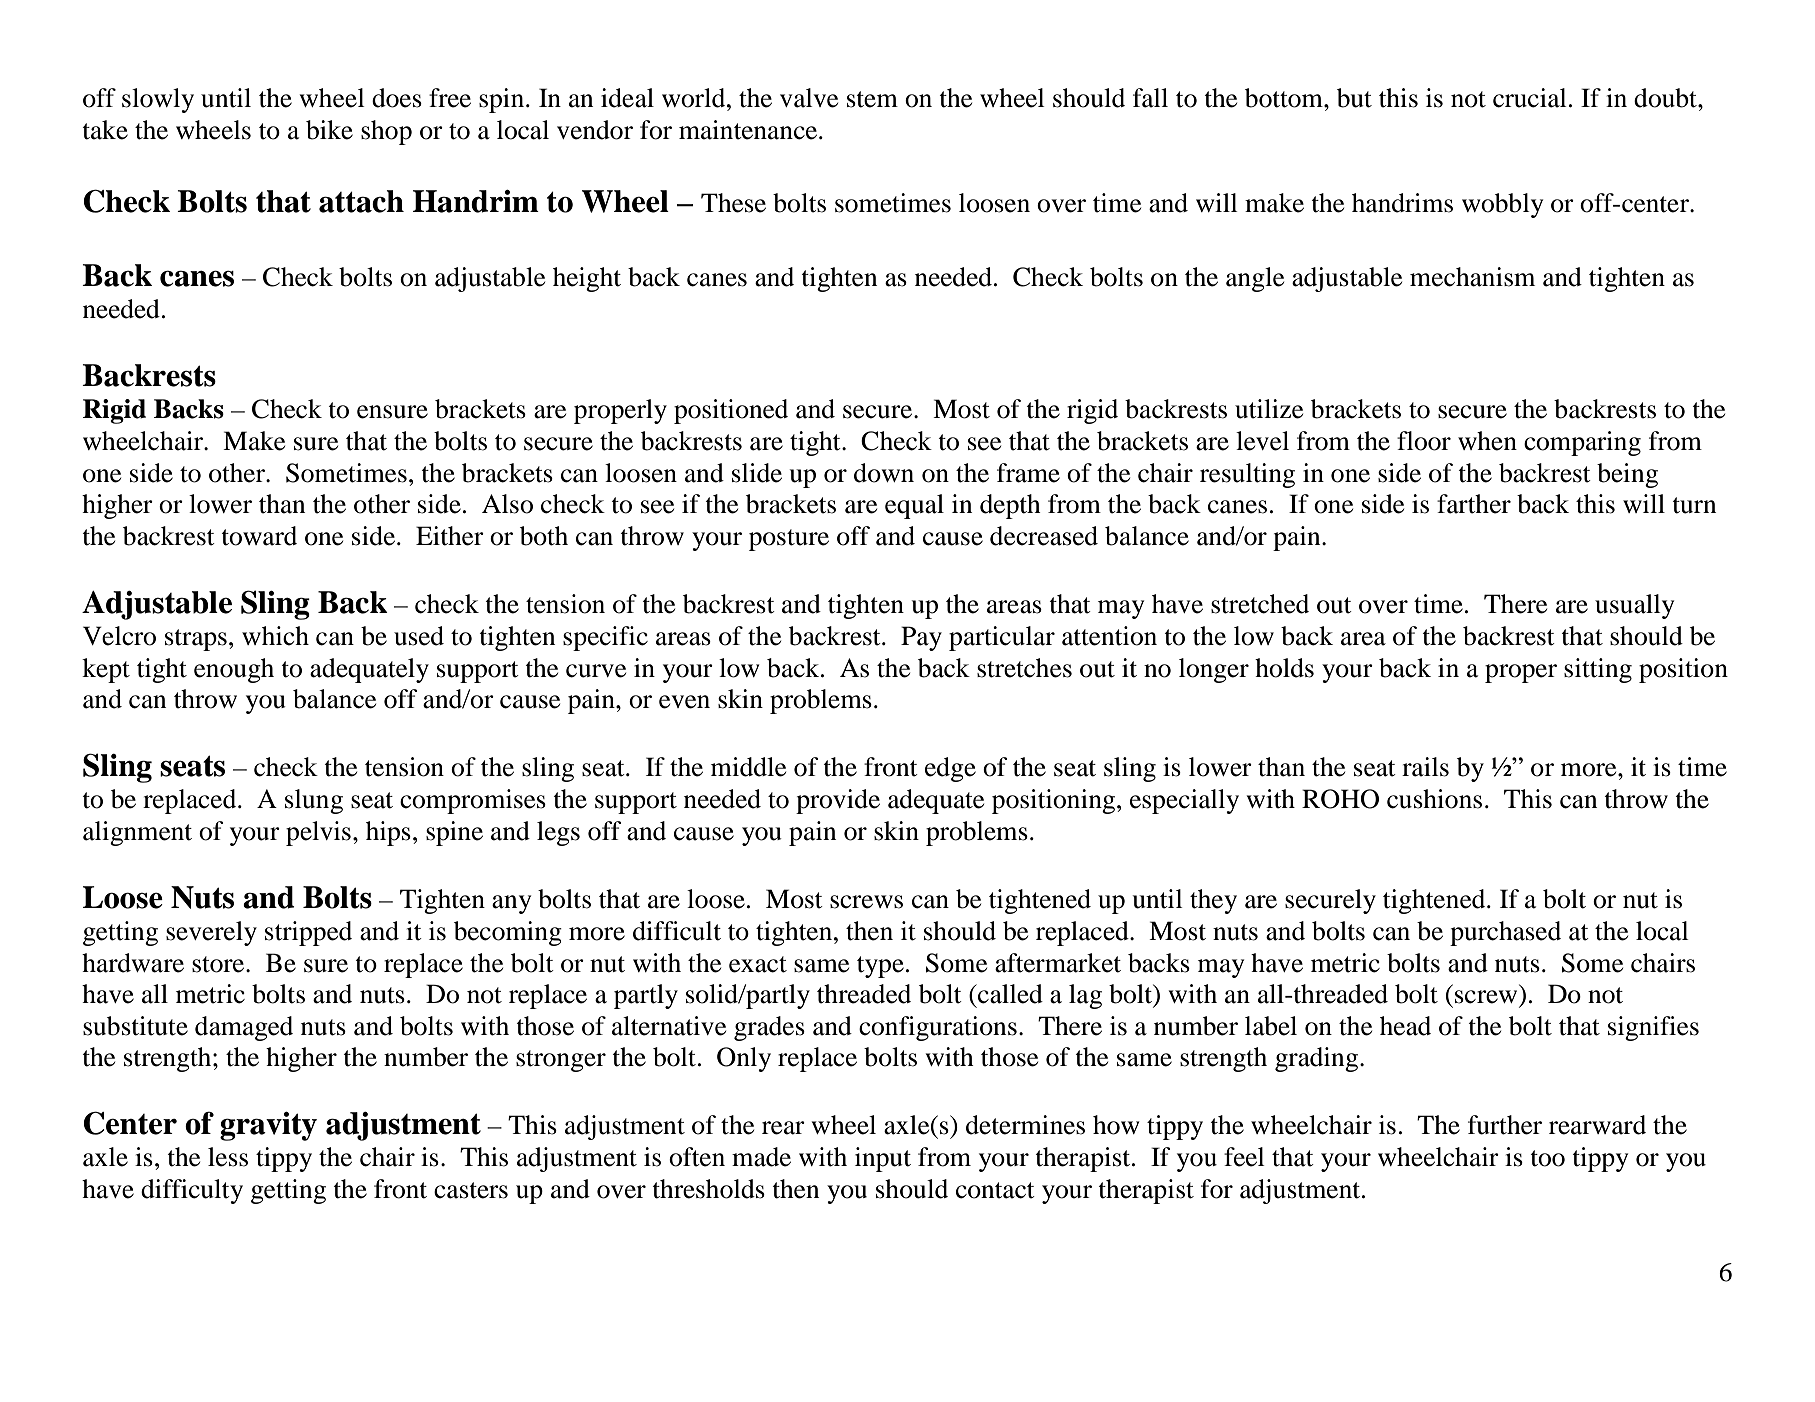 The width and height of the document is (1815, 1402). I want to click on down, so click(884, 473).
